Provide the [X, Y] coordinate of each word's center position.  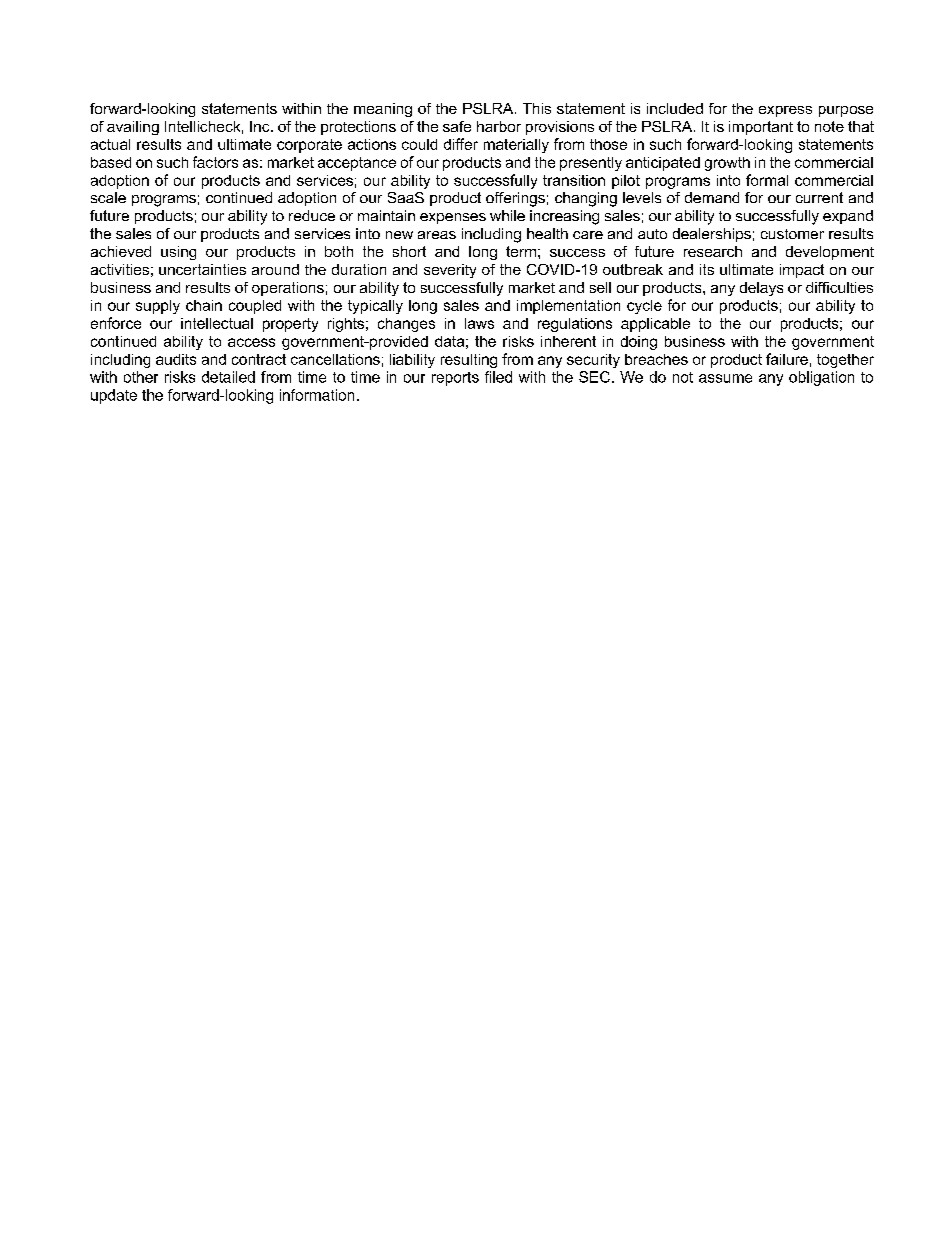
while [507, 215]
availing [133, 128]
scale [108, 197]
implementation [568, 307]
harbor [499, 126]
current [819, 197]
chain [204, 305]
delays [761, 289]
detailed [228, 377]
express [785, 111]
